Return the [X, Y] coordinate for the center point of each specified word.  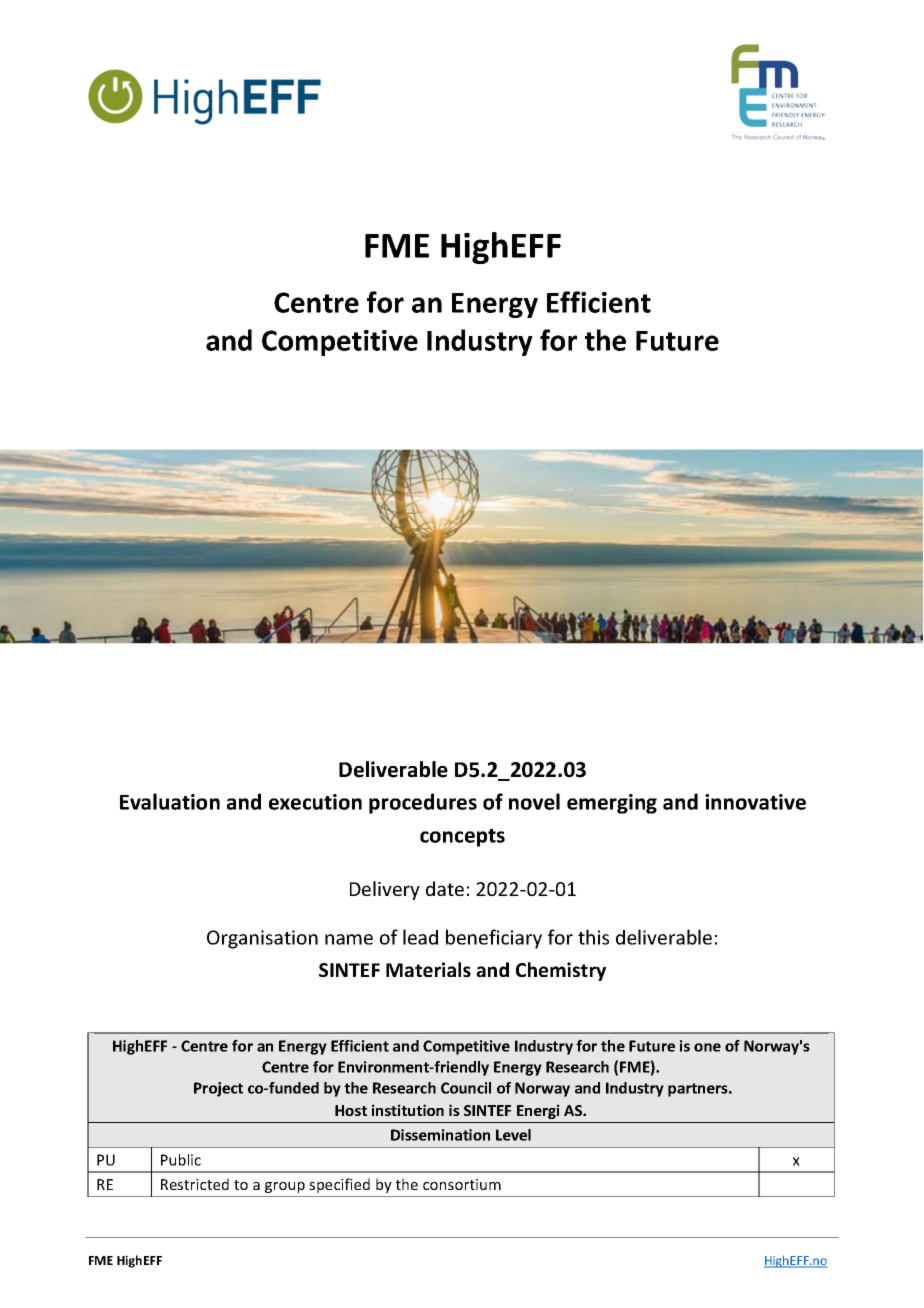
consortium [462, 1184]
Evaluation [170, 801]
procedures [423, 803]
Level [513, 1135]
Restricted [195, 1184]
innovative [755, 802]
